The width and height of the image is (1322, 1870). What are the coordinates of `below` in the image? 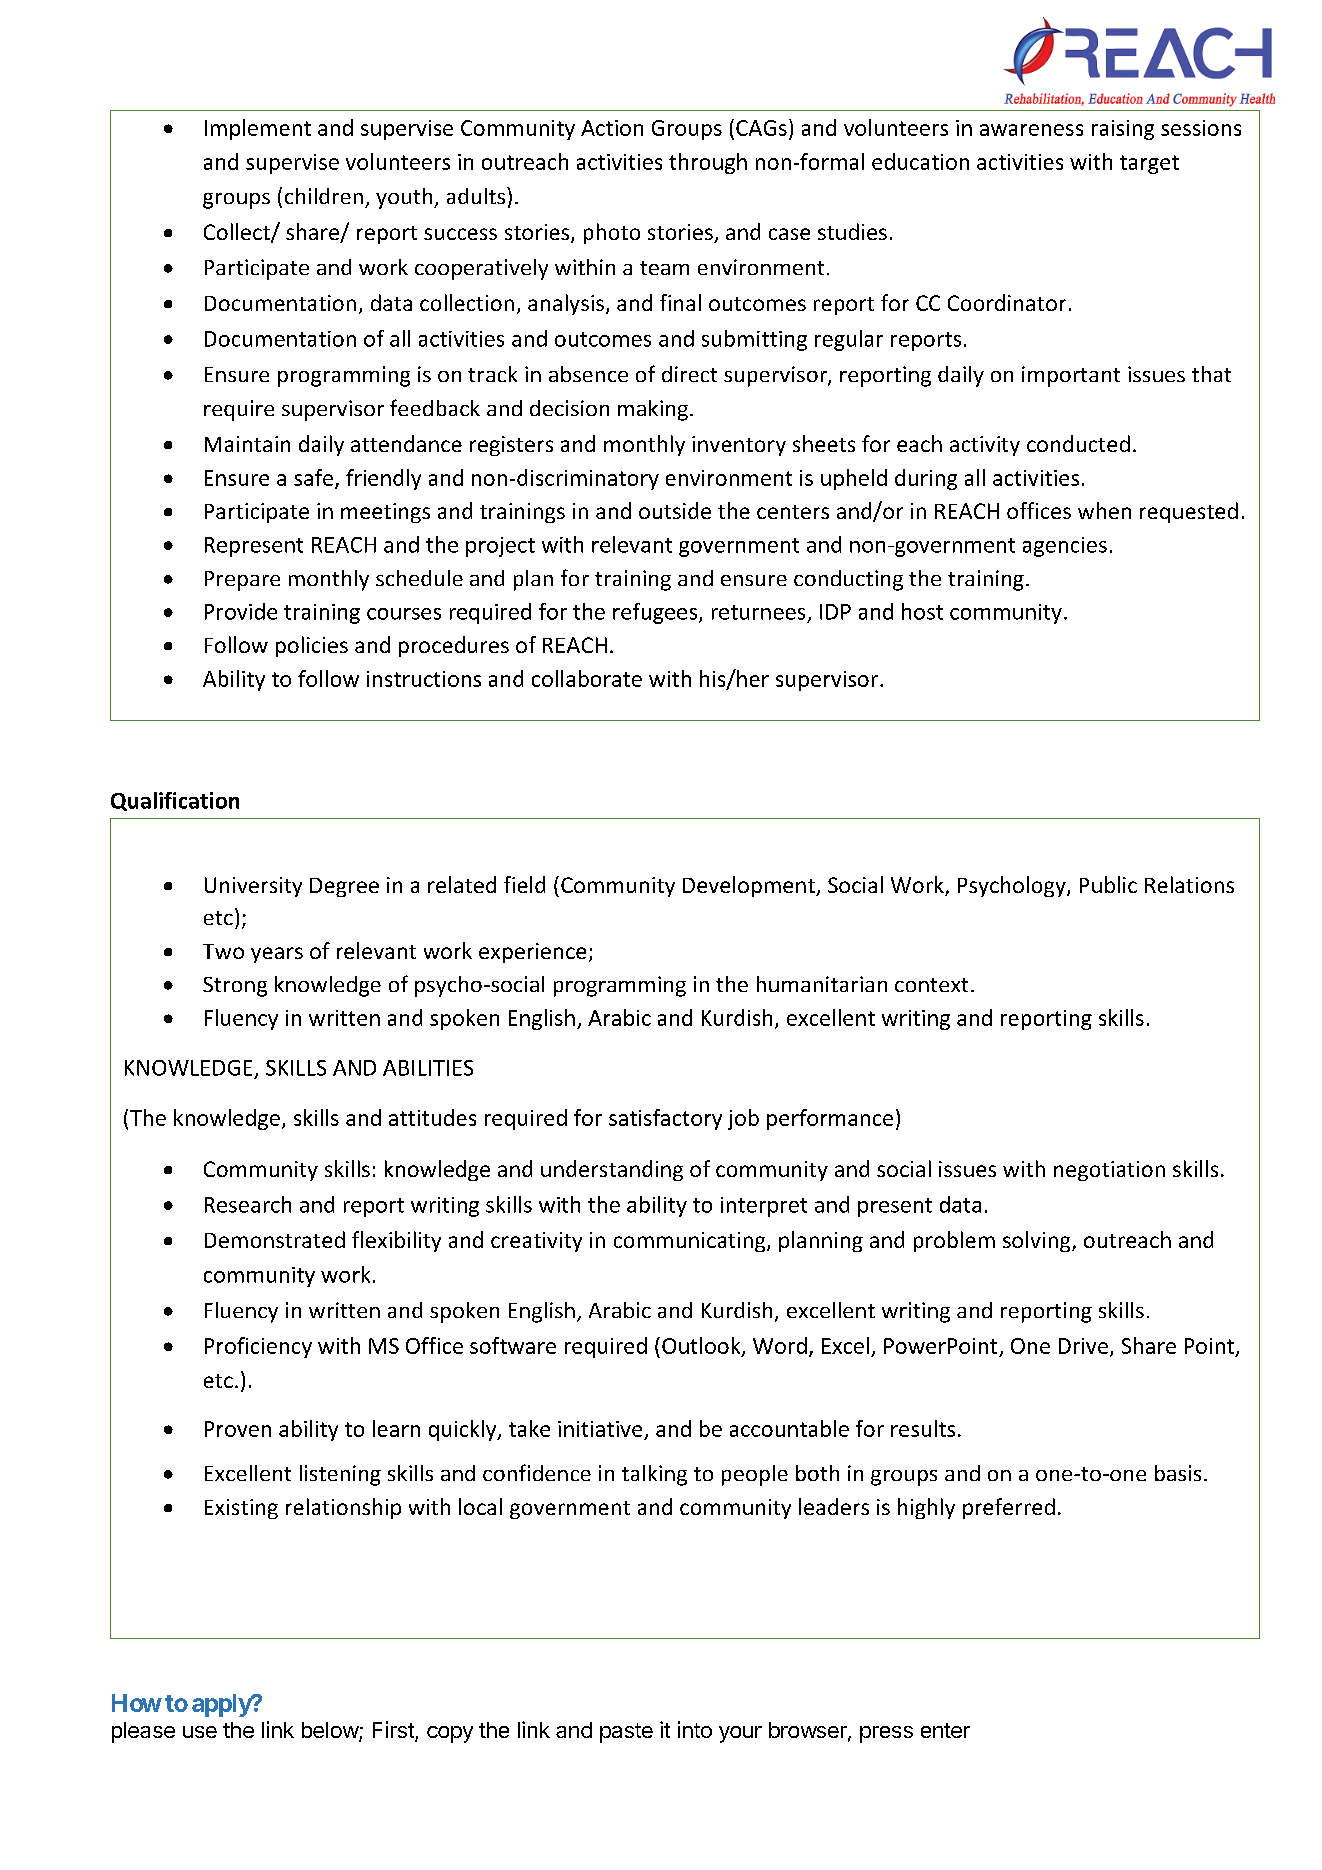 It's located at (331, 1731).
